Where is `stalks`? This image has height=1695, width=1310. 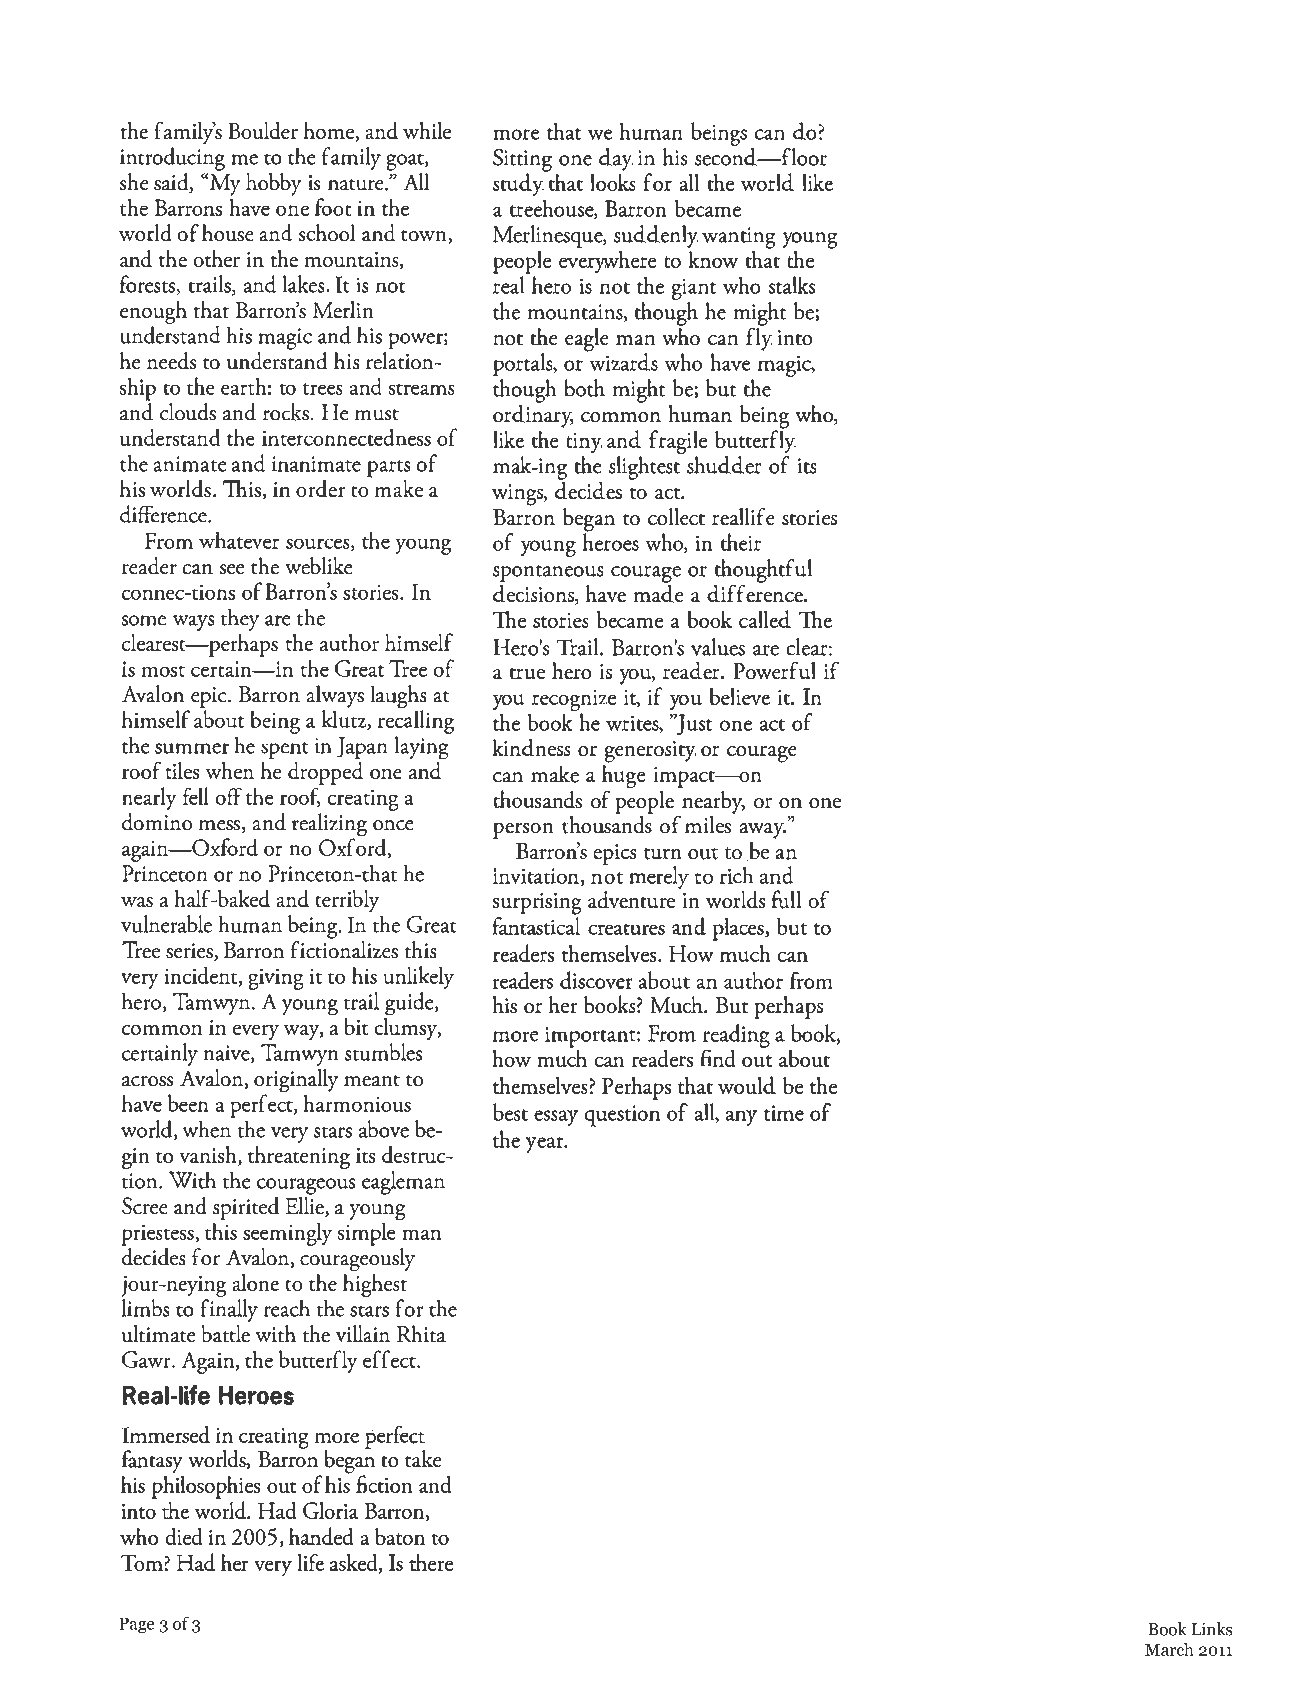
stalks is located at coordinates (791, 285).
